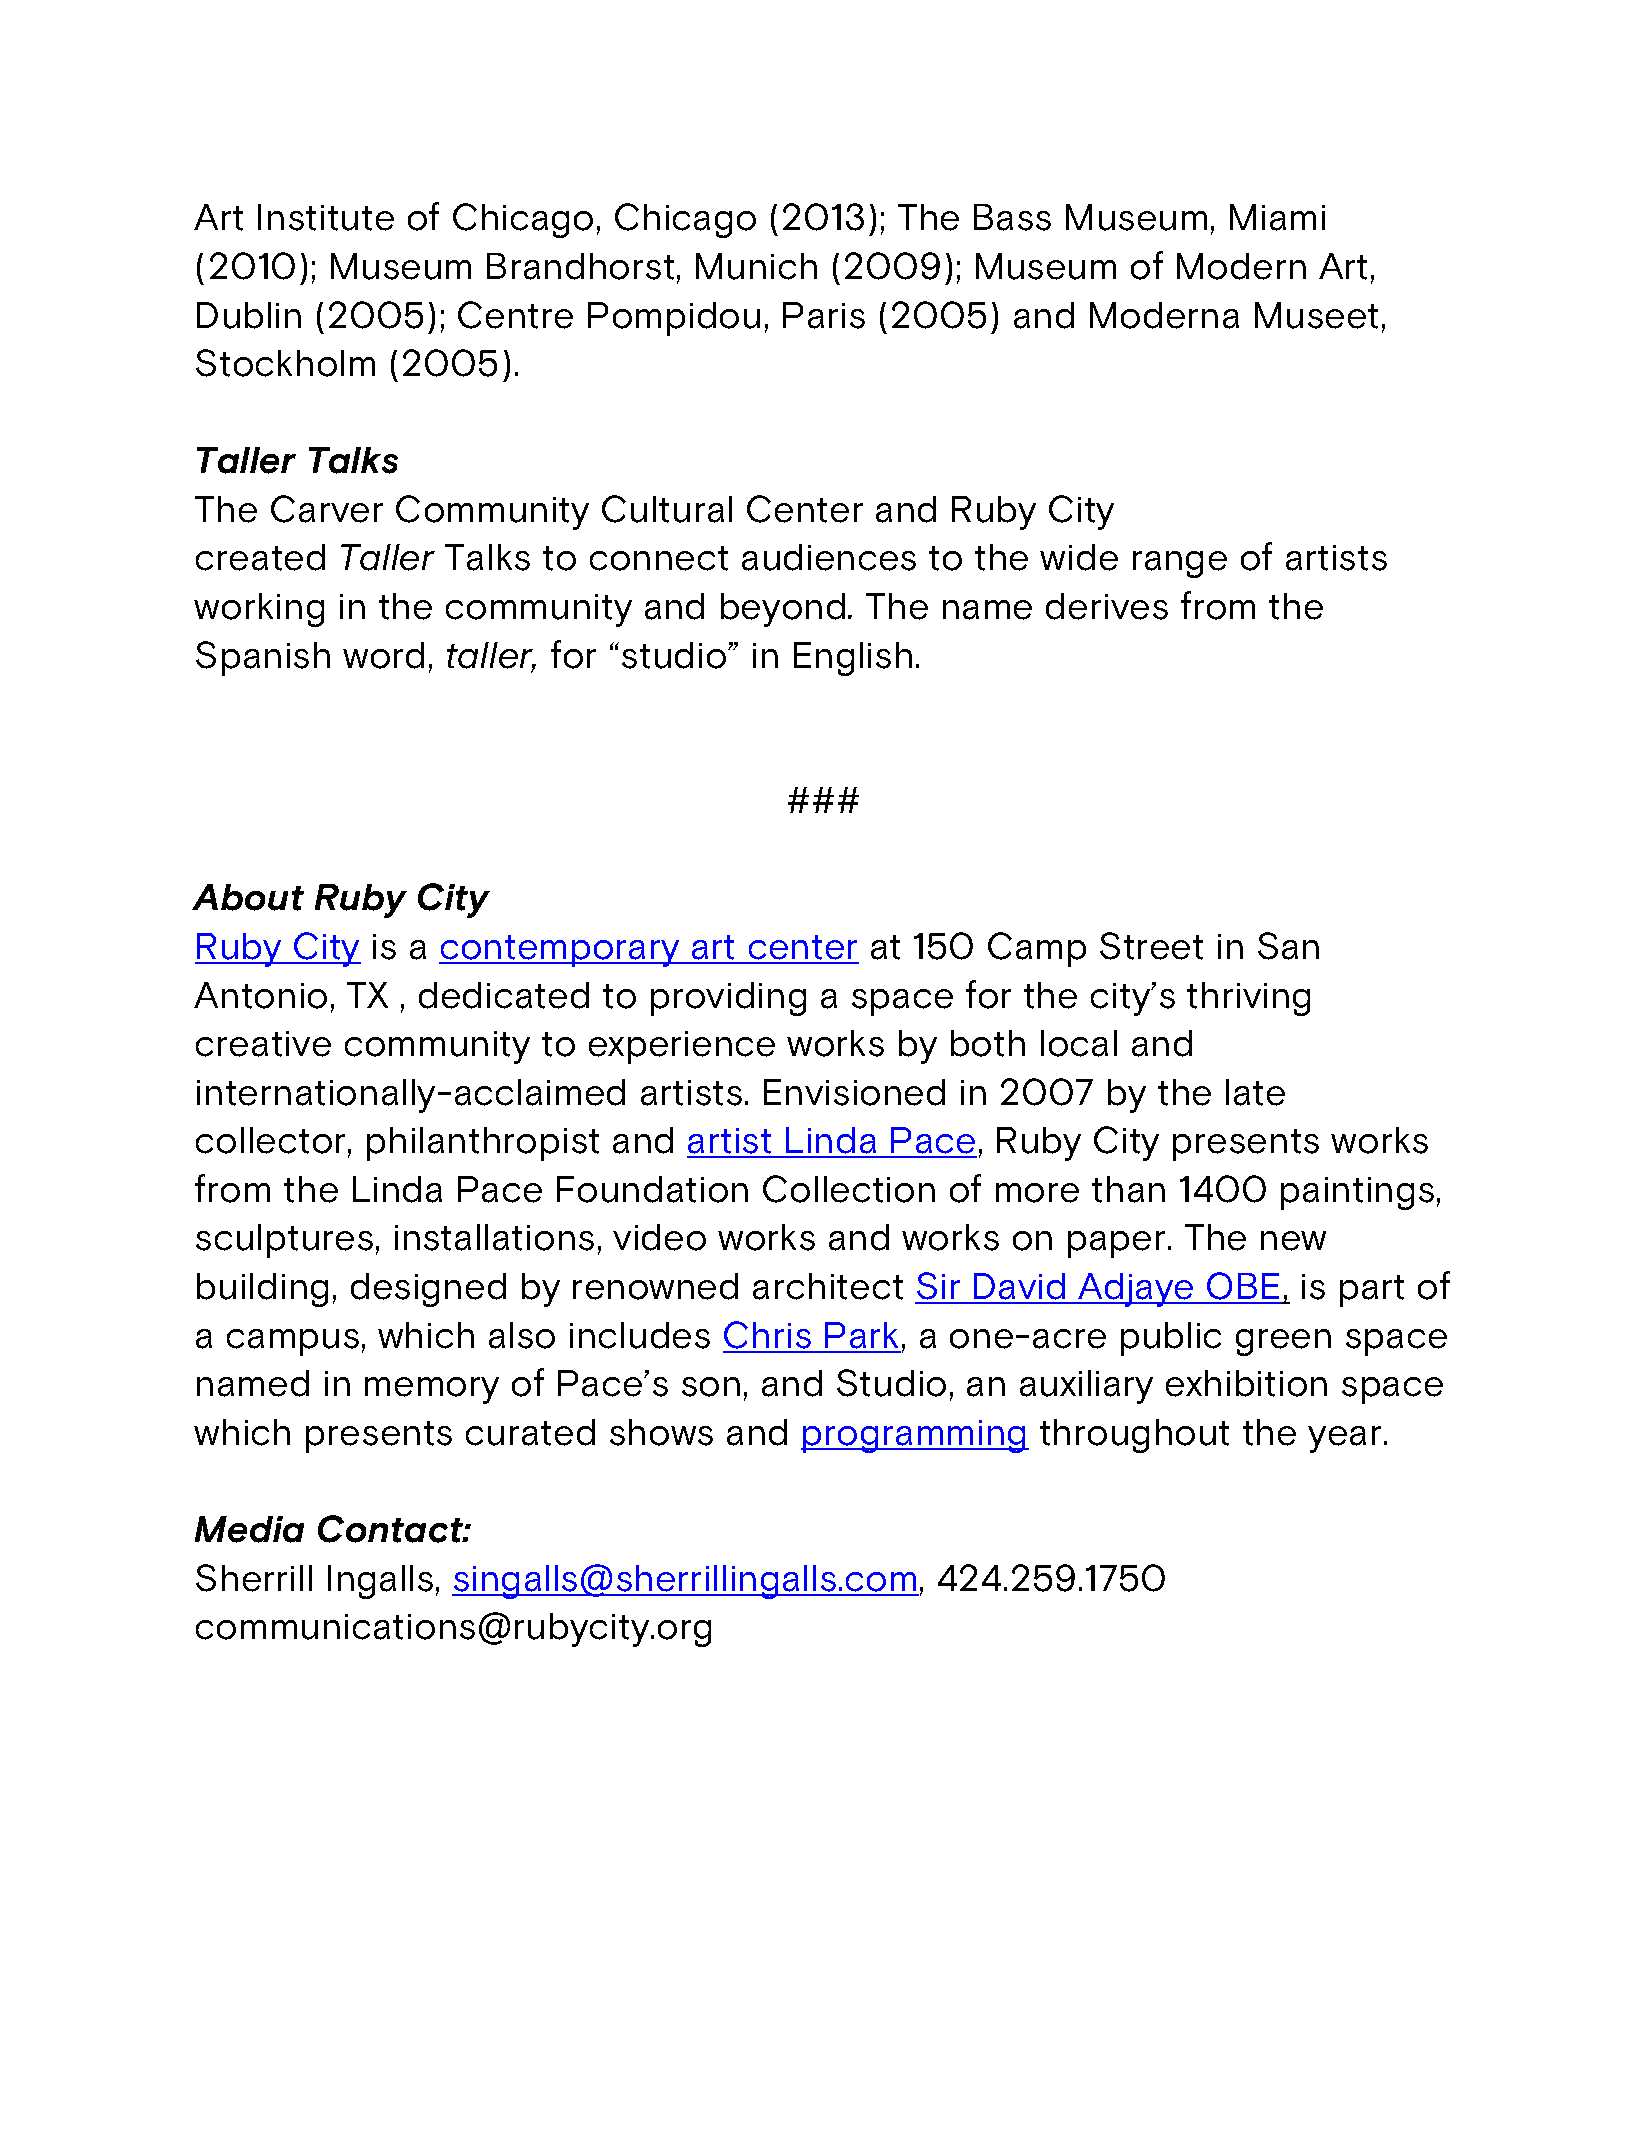  What do you see at coordinates (756, 266) in the screenshot?
I see `Munich` at bounding box center [756, 266].
